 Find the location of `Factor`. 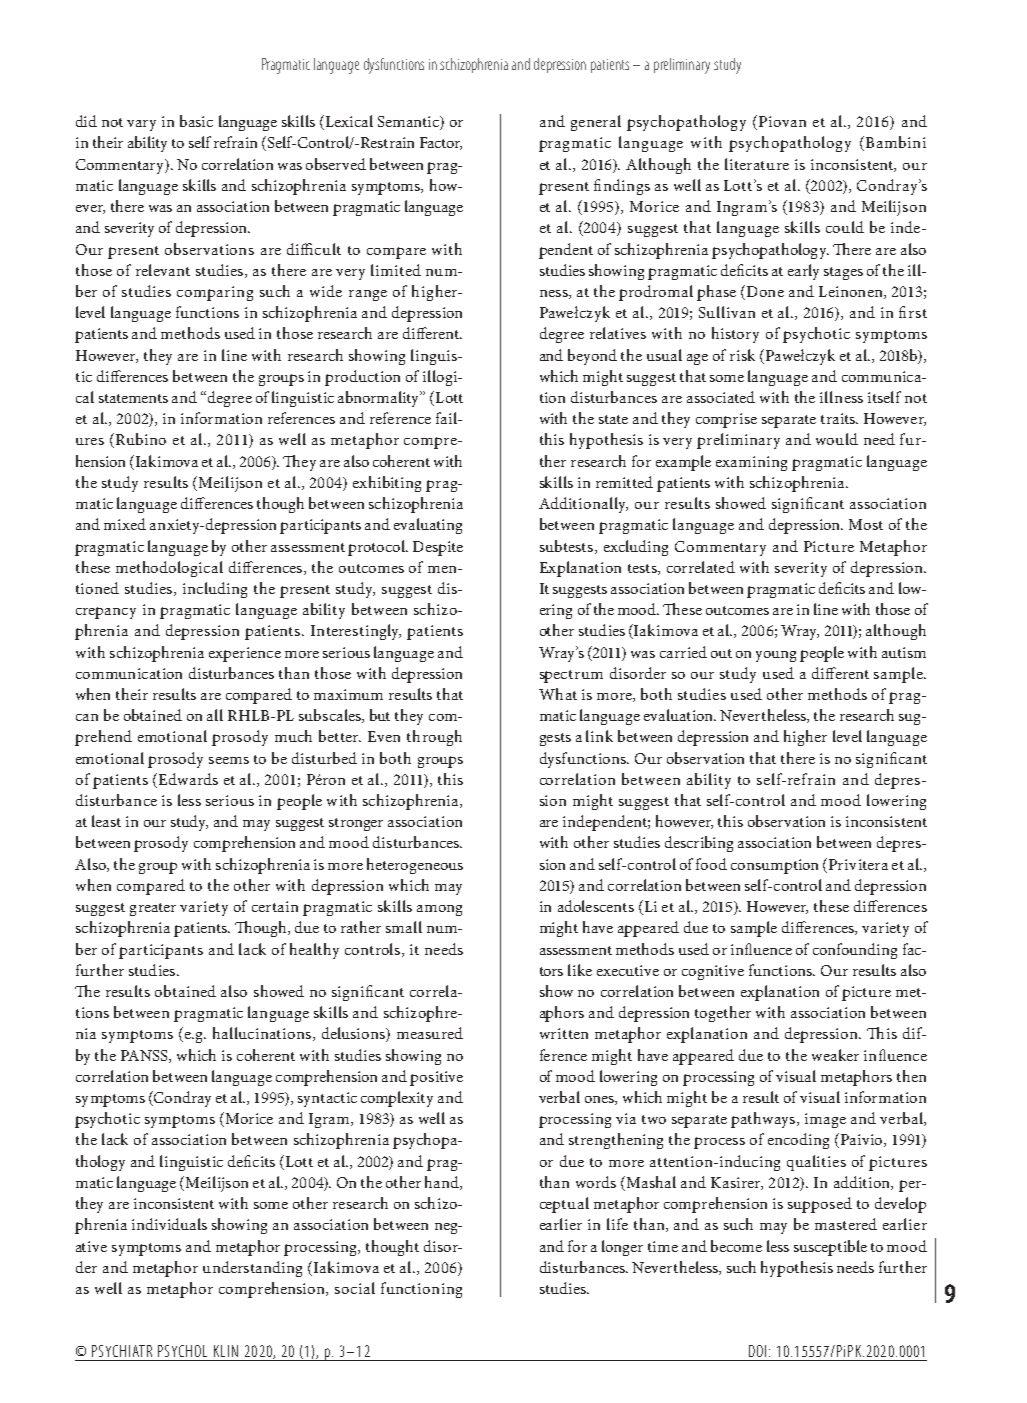

Factor is located at coordinates (441, 143).
